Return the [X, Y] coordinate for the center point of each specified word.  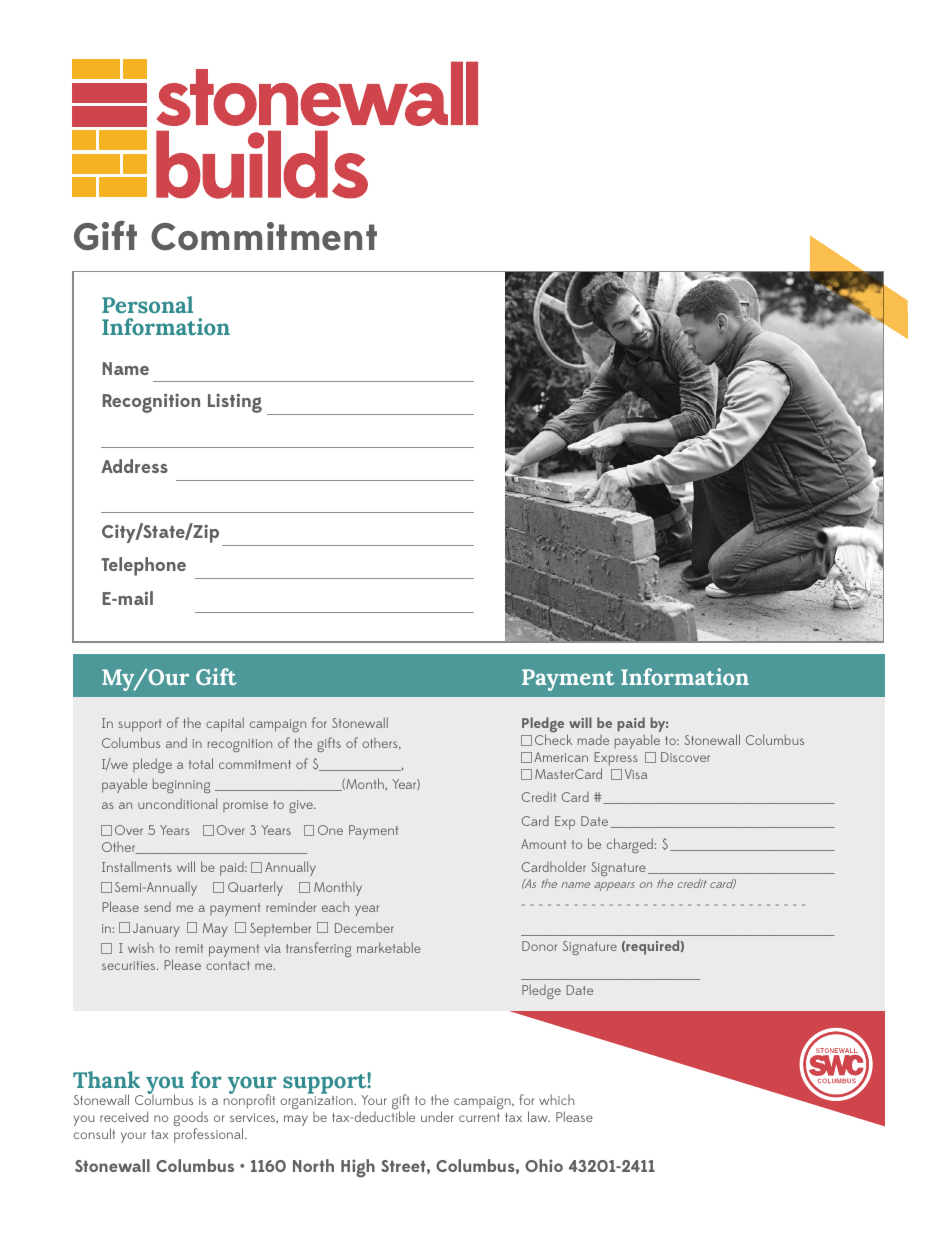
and [176, 742]
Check [553, 739]
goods [191, 1120]
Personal [147, 305]
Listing [235, 403]
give [302, 806]
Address [134, 466]
